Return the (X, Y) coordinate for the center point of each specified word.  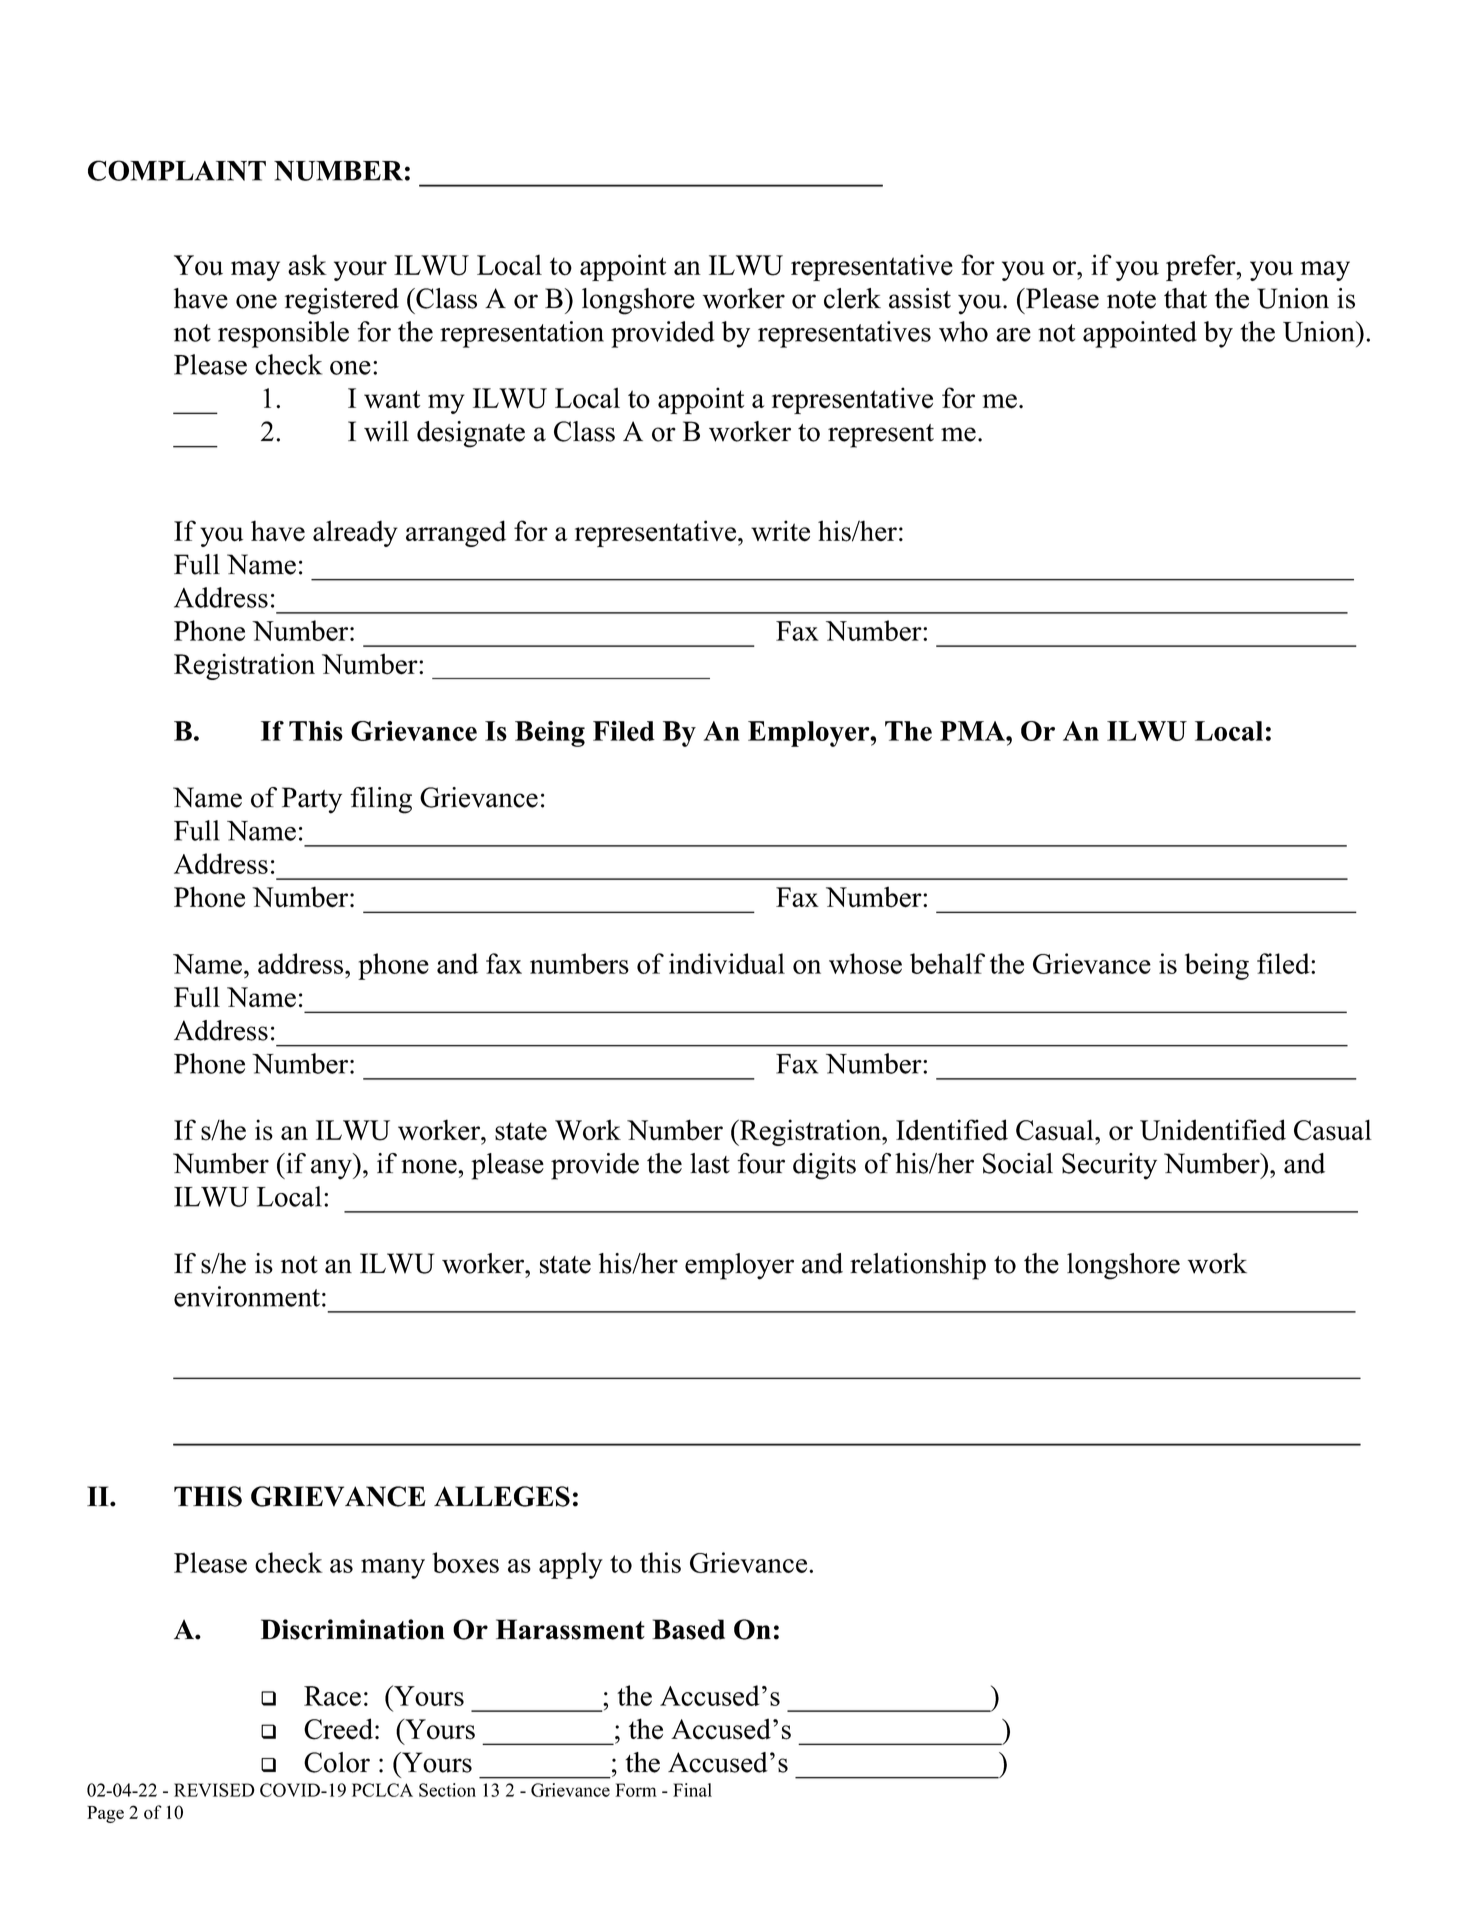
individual (727, 963)
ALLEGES (502, 1496)
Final (692, 1790)
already (355, 533)
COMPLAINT (177, 170)
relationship (918, 1266)
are (1013, 335)
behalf (947, 963)
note (1131, 300)
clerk (852, 298)
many (393, 1569)
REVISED (214, 1790)
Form (636, 1790)
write (780, 531)
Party (312, 800)
